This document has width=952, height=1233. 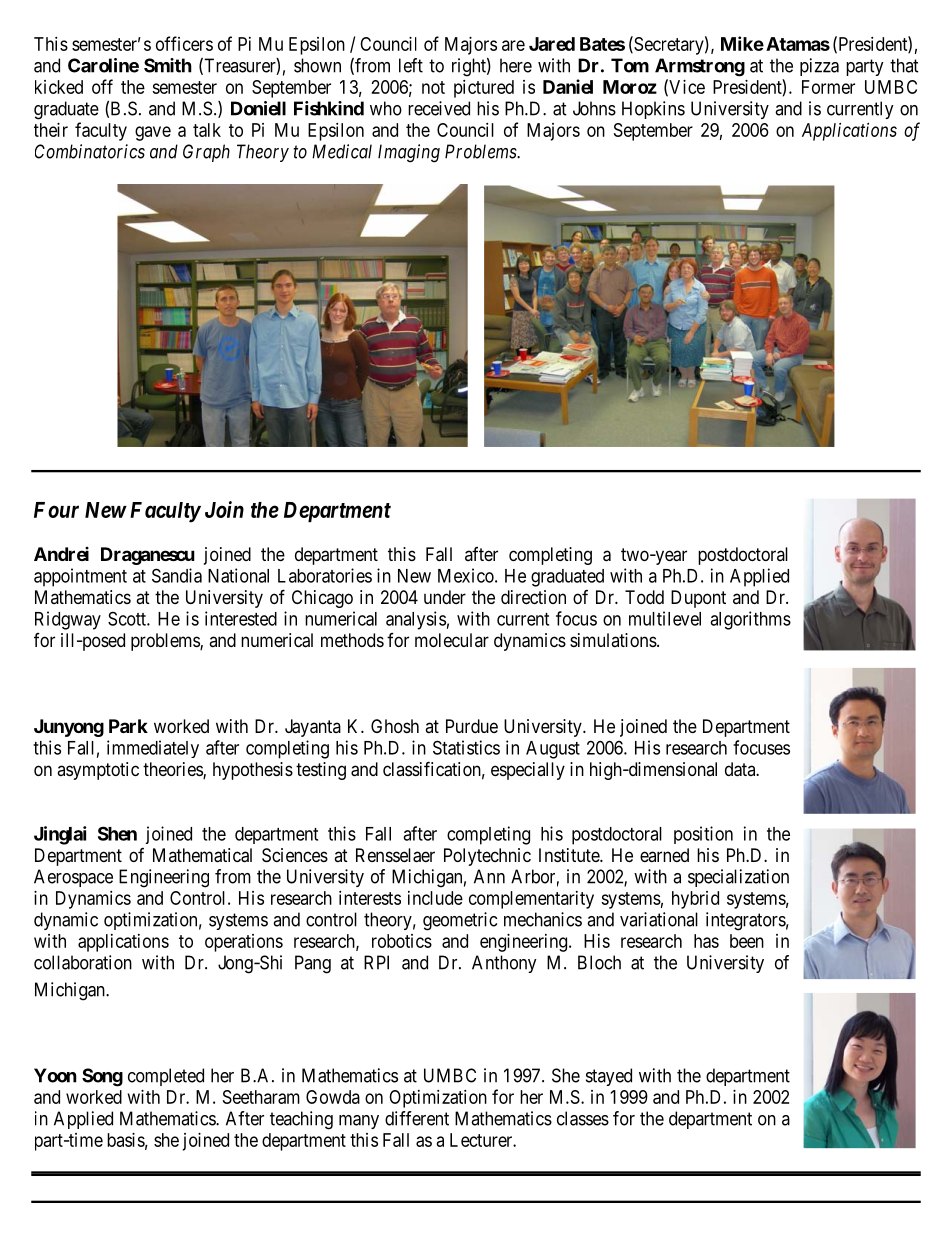 What do you see at coordinates (166, 1077) in the document?
I see `completed` at bounding box center [166, 1077].
